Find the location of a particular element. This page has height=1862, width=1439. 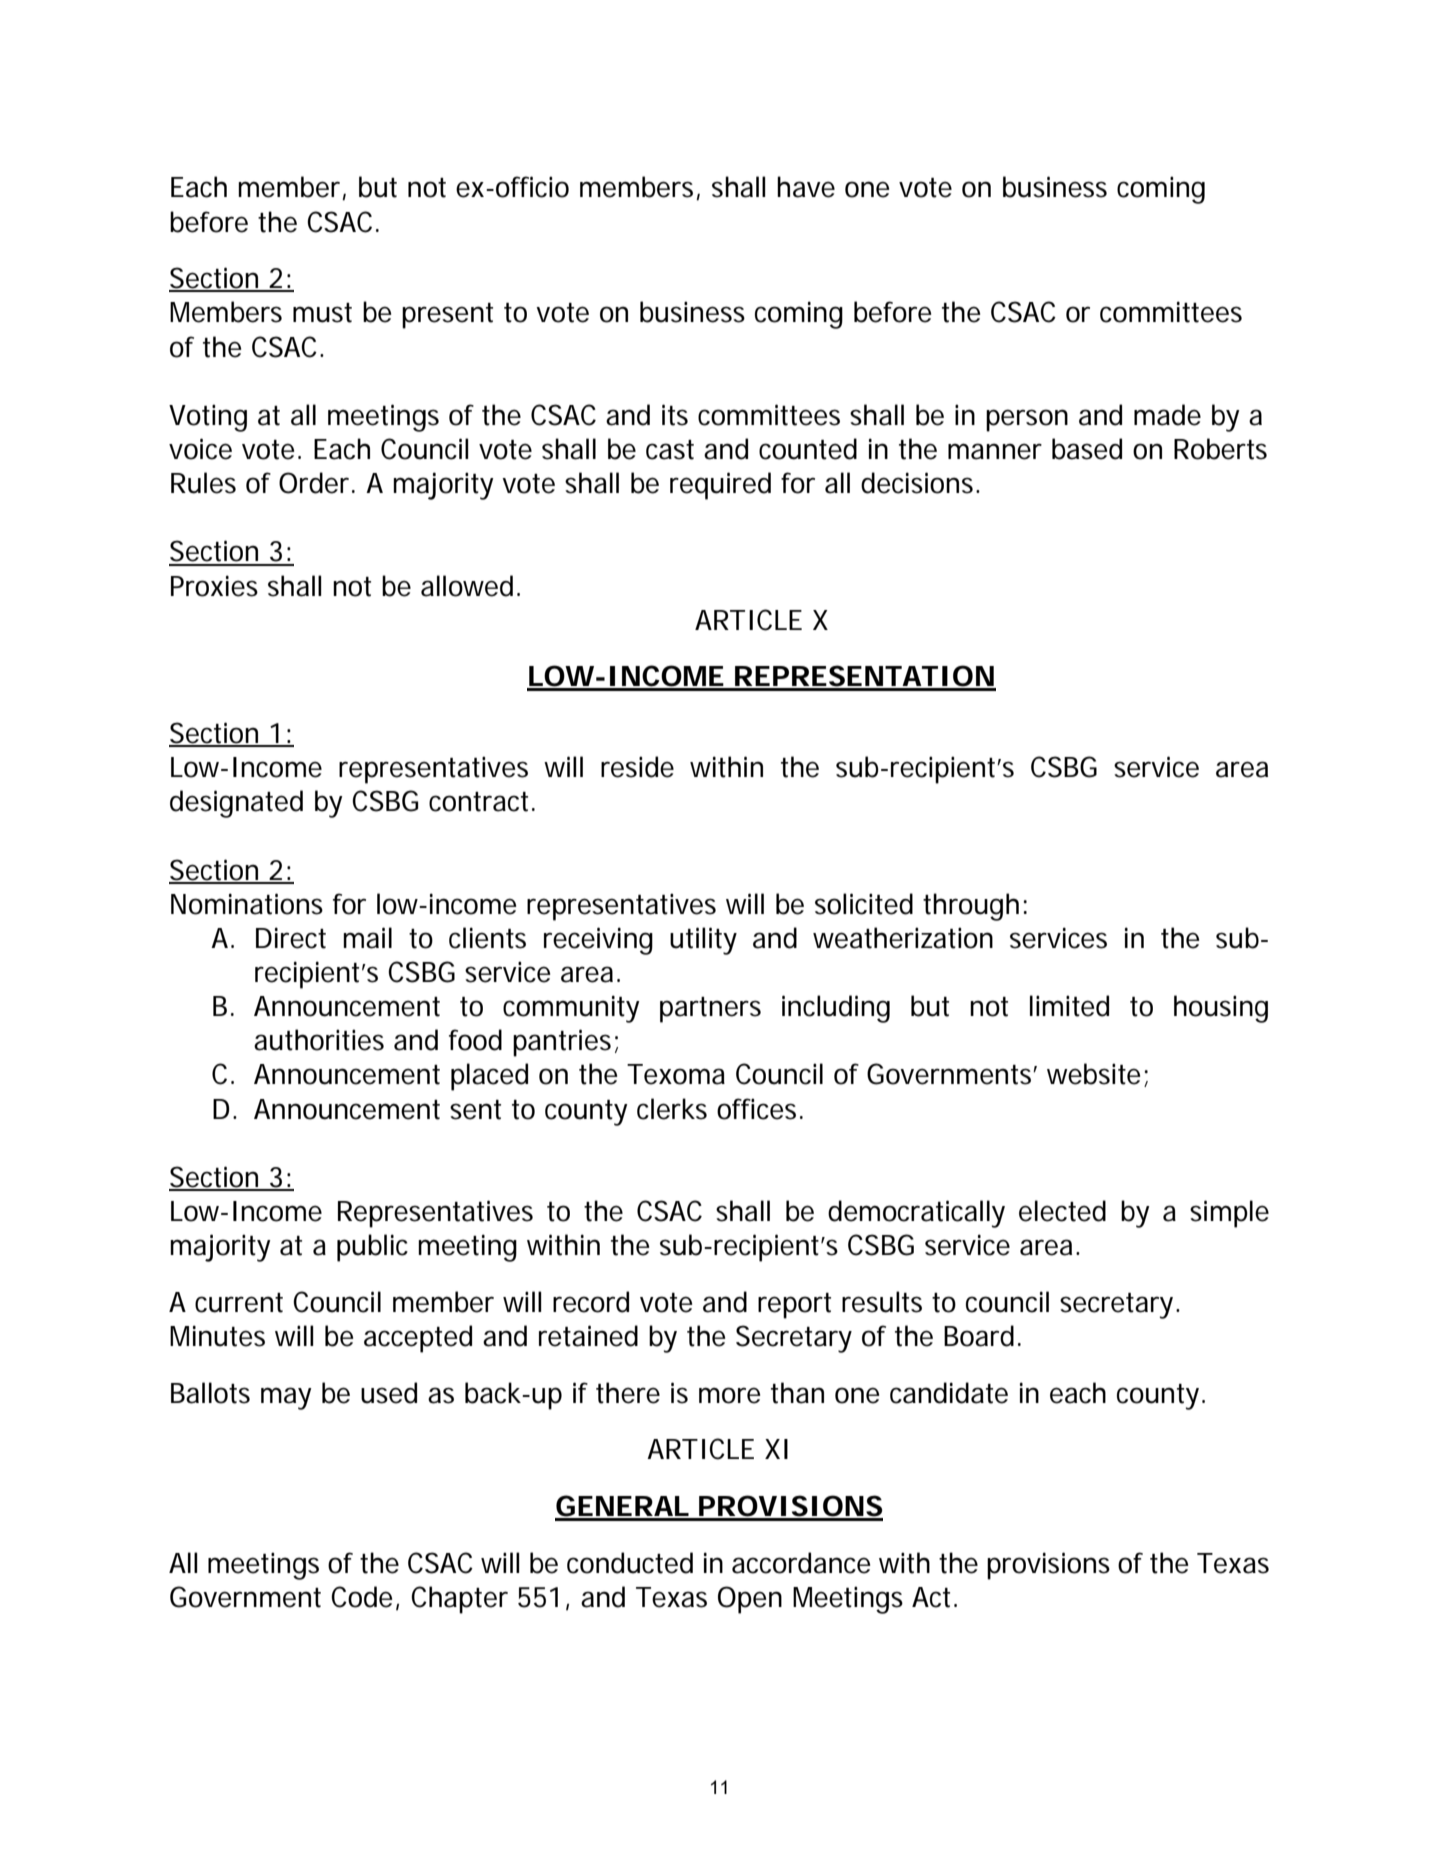

must is located at coordinates (322, 313).
